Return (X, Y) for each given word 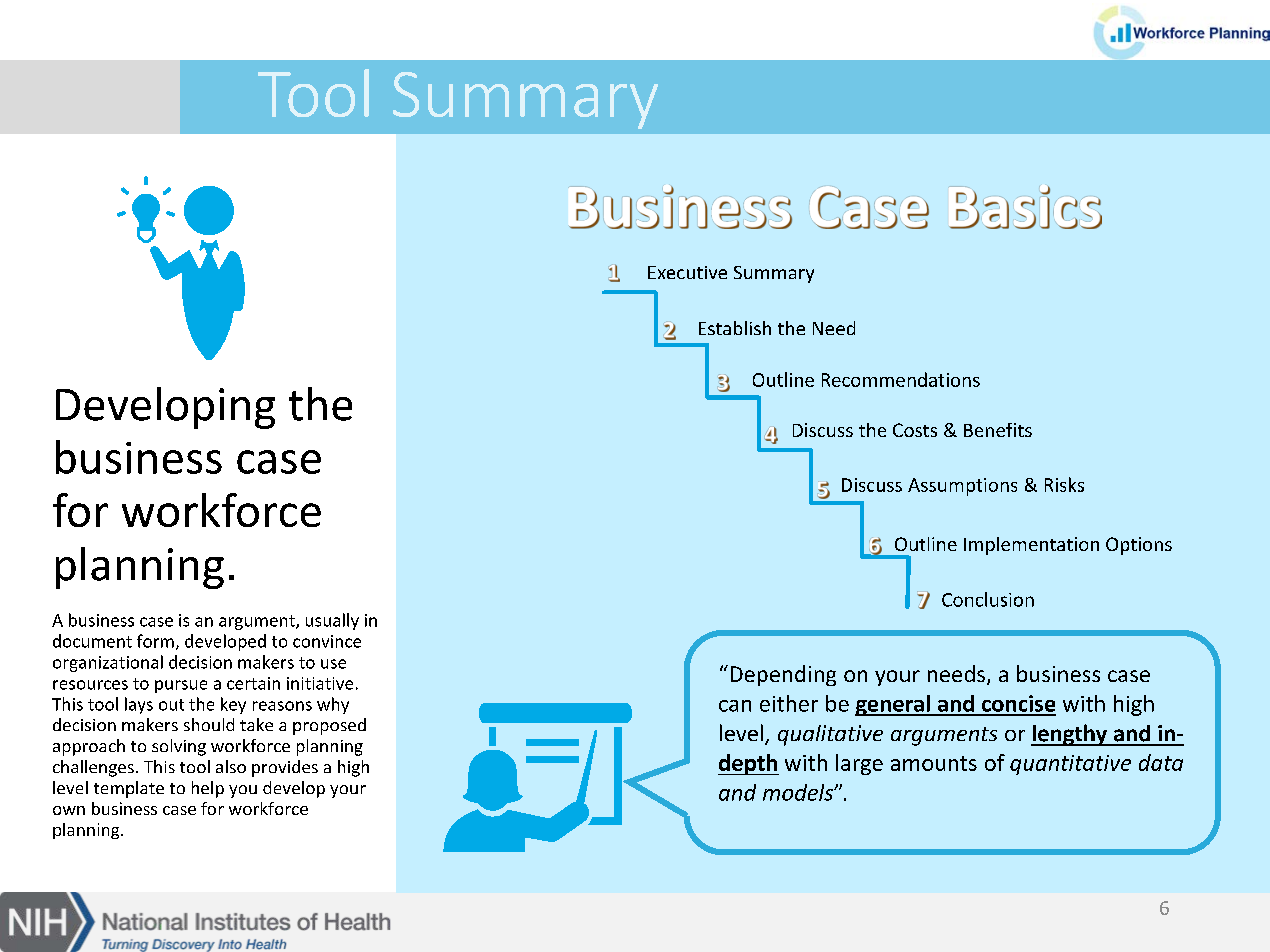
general (893, 705)
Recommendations (901, 379)
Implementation (1031, 546)
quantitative (1070, 765)
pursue (181, 686)
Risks (1064, 484)
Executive (687, 272)
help (208, 789)
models (799, 792)
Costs (915, 430)
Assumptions (962, 487)
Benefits (998, 430)
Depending (783, 675)
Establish (735, 328)
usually (332, 621)
